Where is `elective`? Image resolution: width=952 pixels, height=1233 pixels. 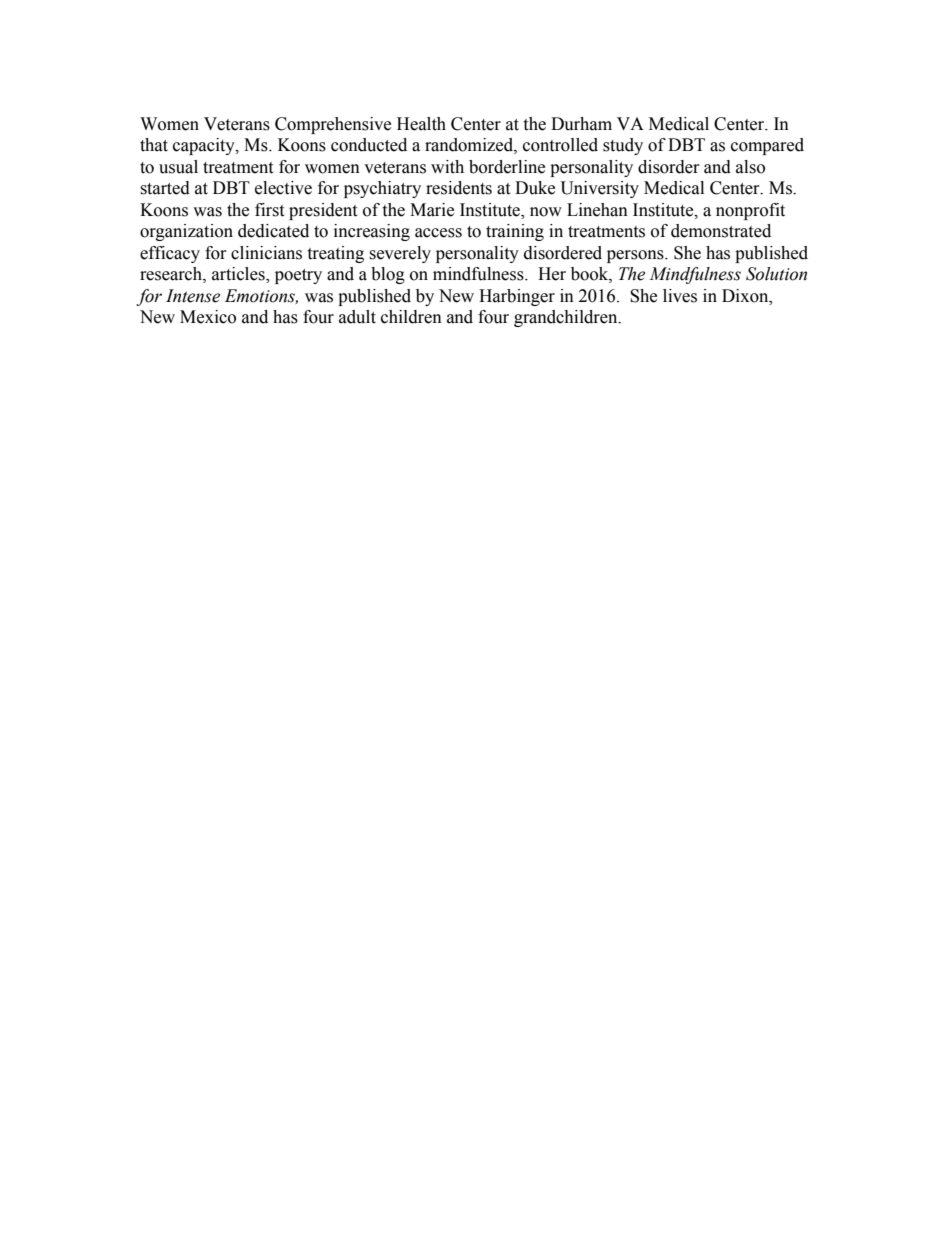 elective is located at coordinates (283, 188).
